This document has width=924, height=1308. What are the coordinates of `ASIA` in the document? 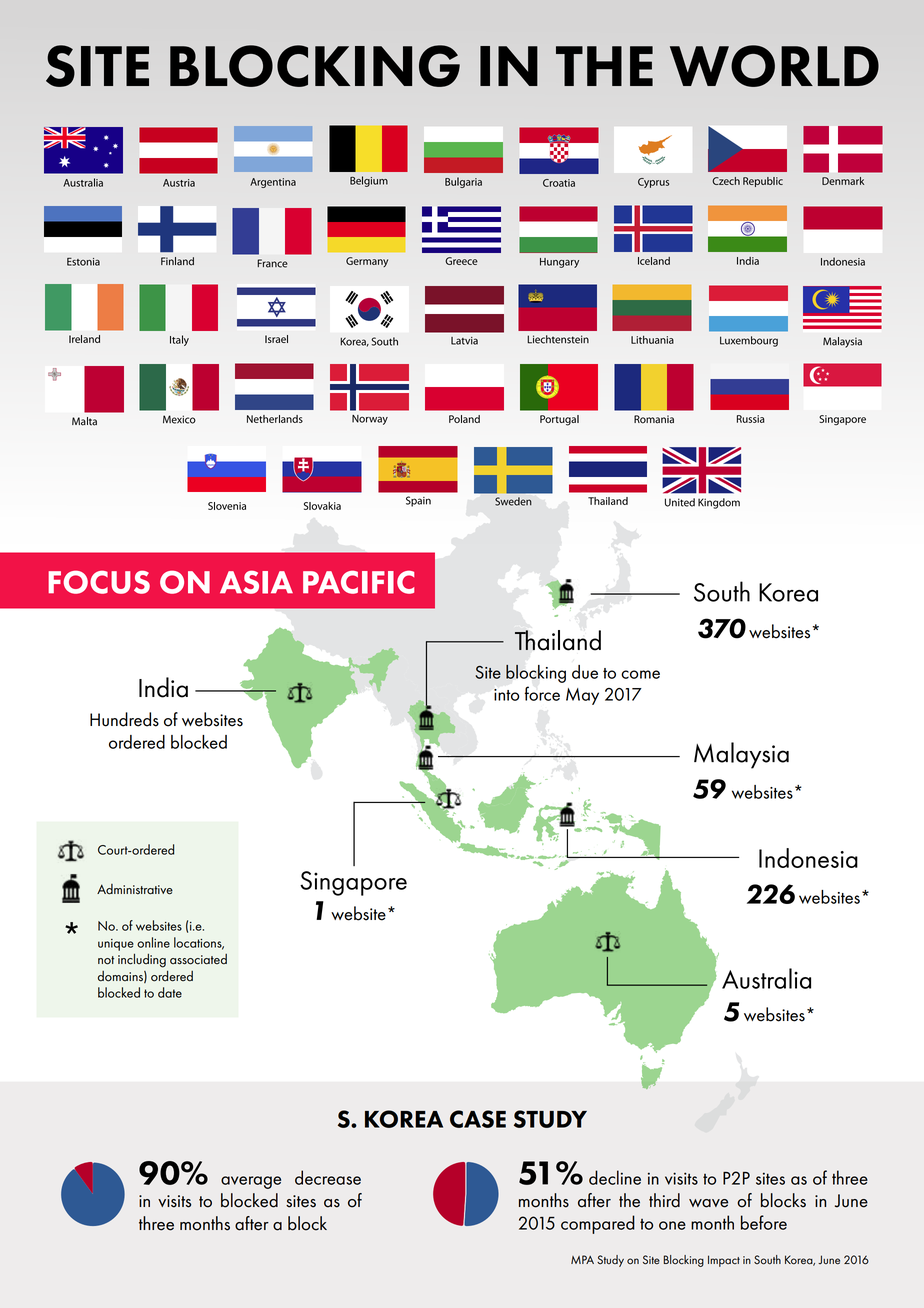 It's located at (256, 582).
